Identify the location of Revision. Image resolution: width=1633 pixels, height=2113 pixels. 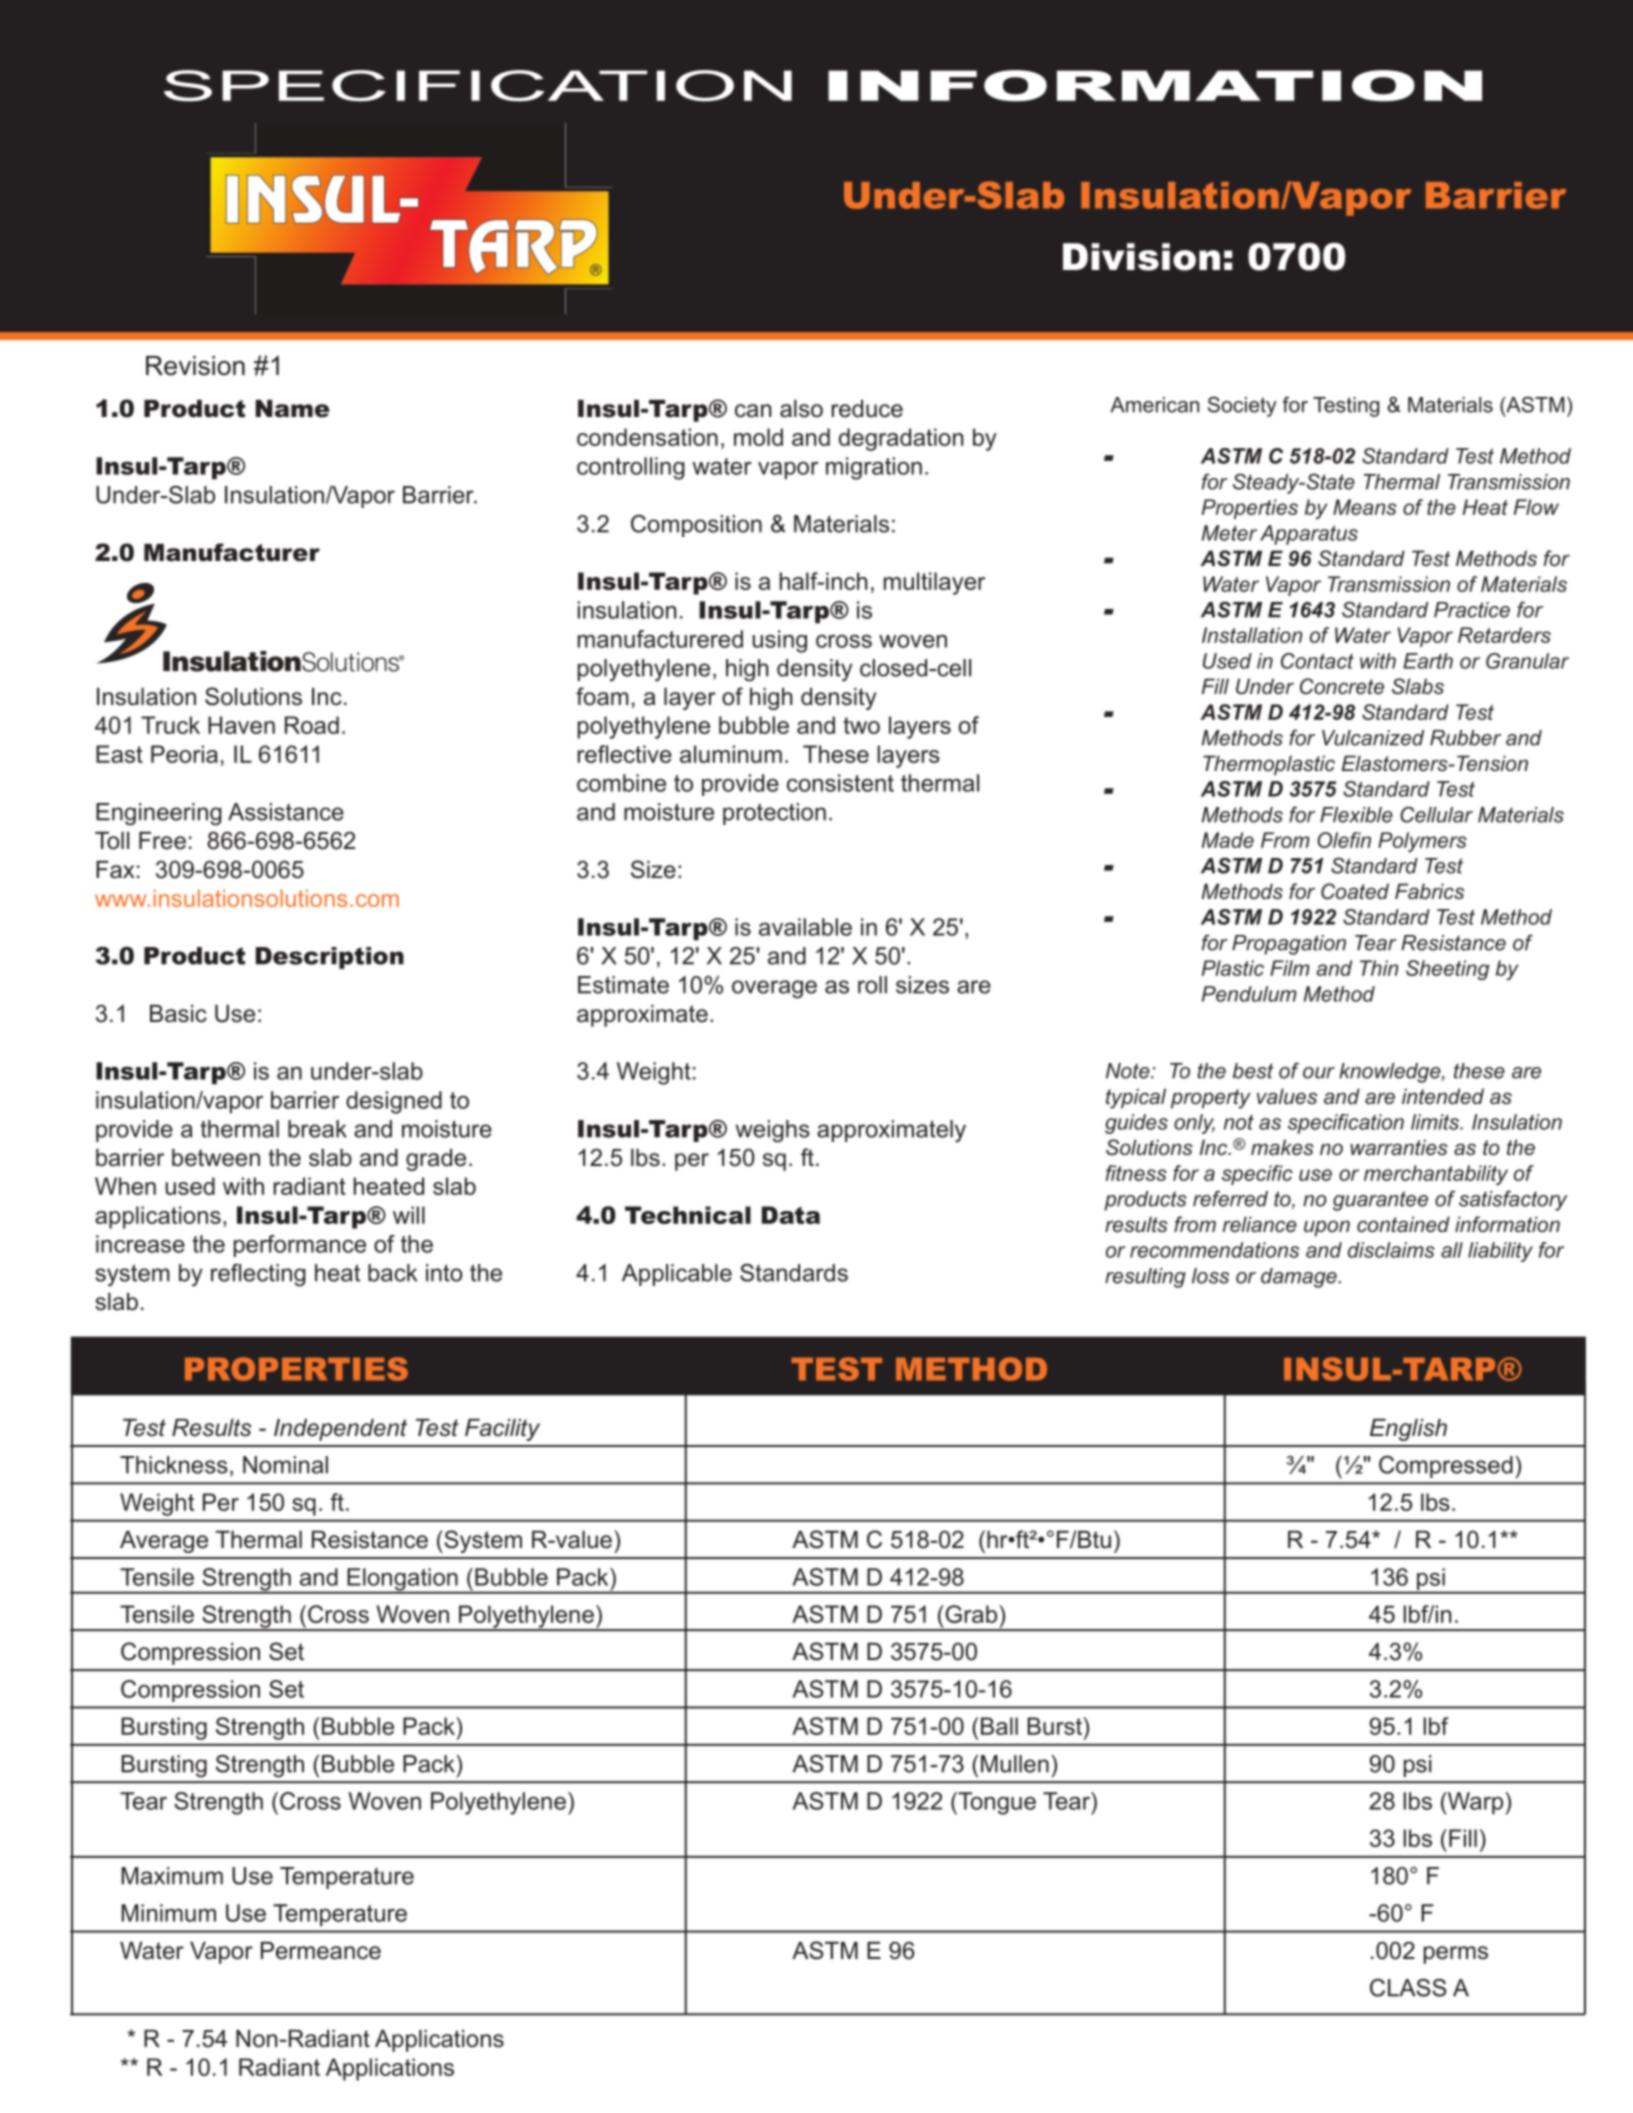
(195, 366).
